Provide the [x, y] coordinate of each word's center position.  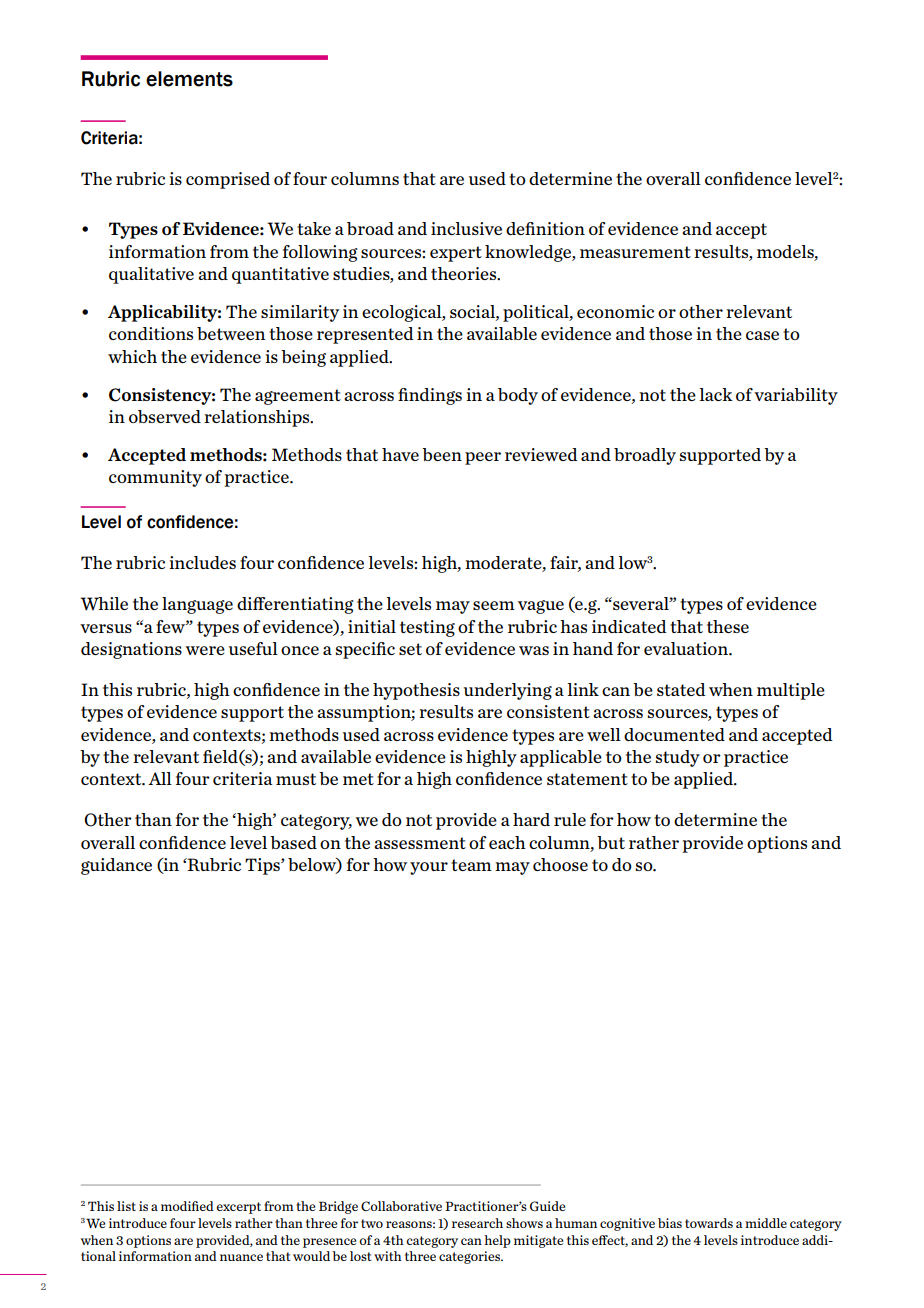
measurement [635, 252]
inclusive [466, 228]
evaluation [687, 648]
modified [187, 1206]
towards [709, 1223]
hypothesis [416, 691]
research [477, 1223]
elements [189, 79]
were [205, 650]
